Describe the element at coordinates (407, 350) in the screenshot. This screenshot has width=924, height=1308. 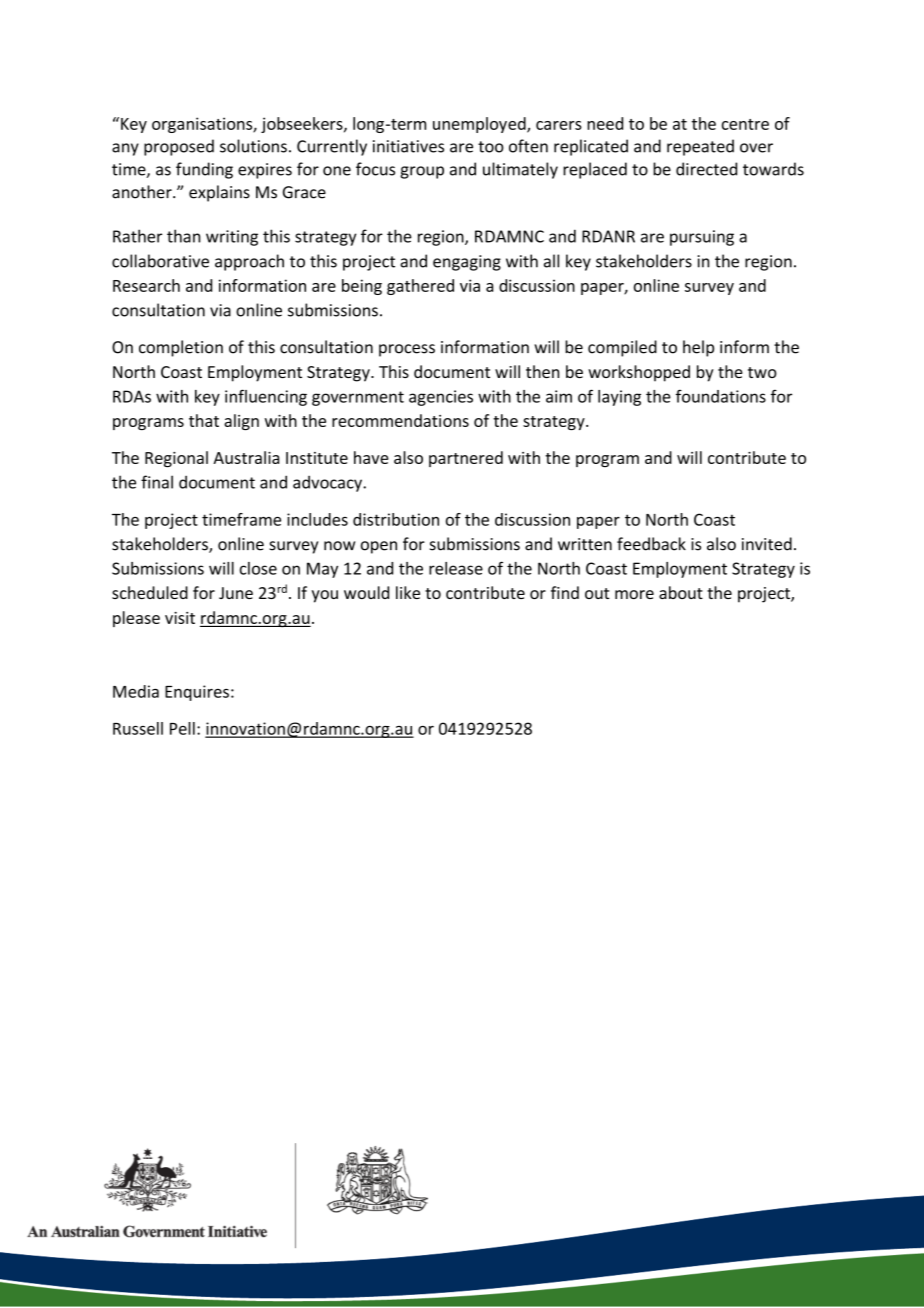
I see `process` at that location.
